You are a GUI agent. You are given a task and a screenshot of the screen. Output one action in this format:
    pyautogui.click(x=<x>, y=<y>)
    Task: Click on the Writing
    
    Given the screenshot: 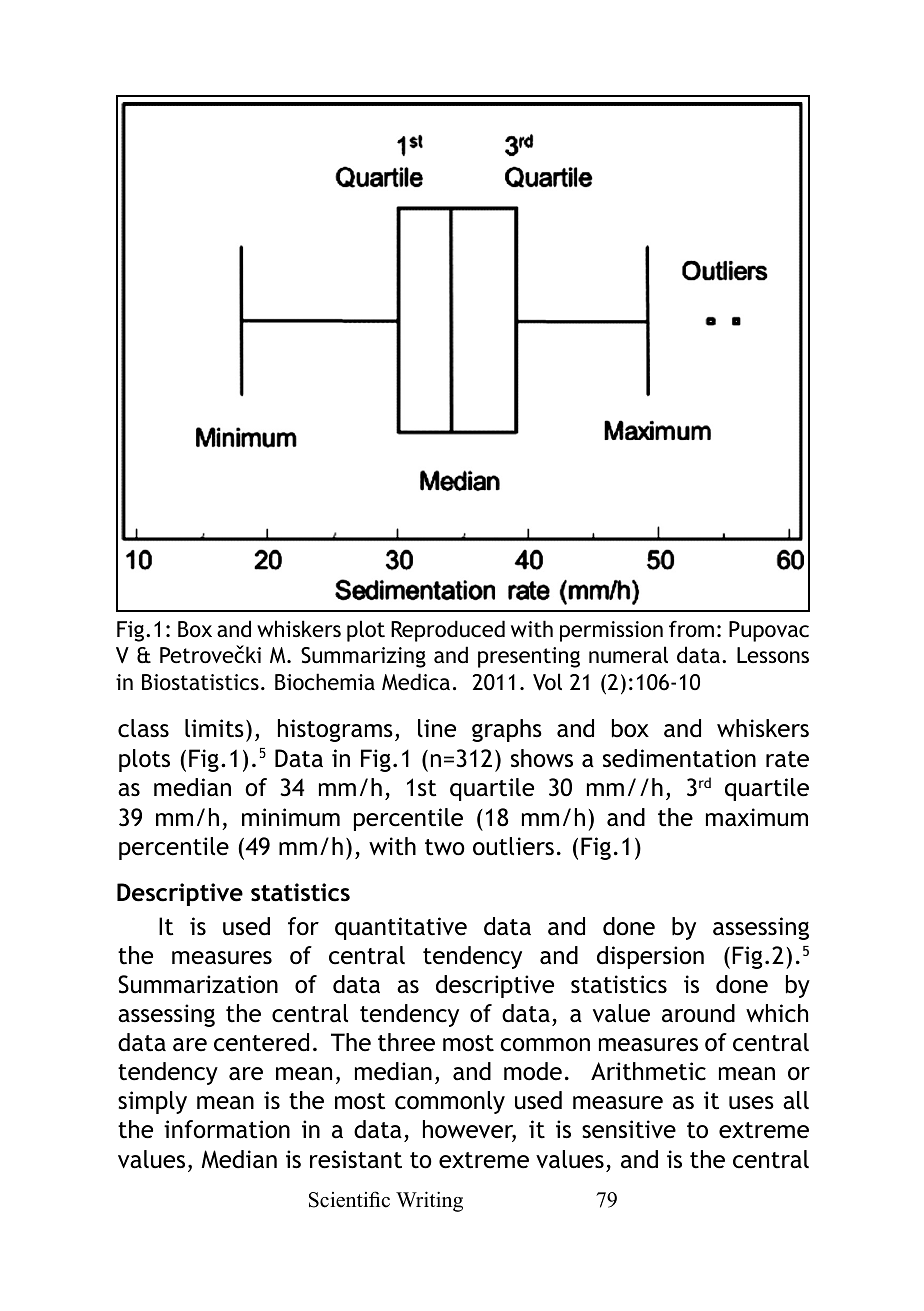 What is the action you would take?
    pyautogui.click(x=429, y=1201)
